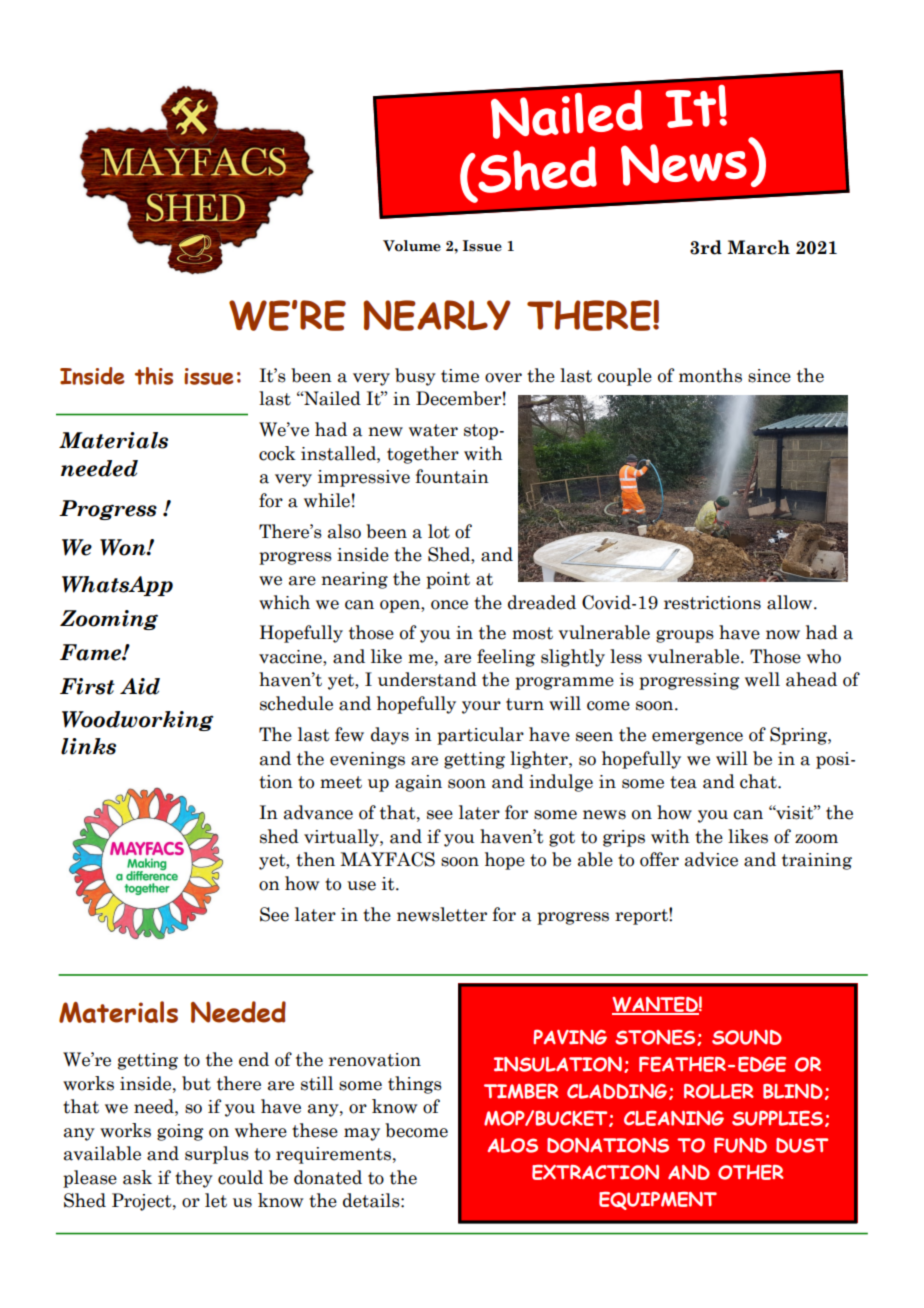 The width and height of the page is (924, 1308). I want to click on emergence, so click(697, 738).
